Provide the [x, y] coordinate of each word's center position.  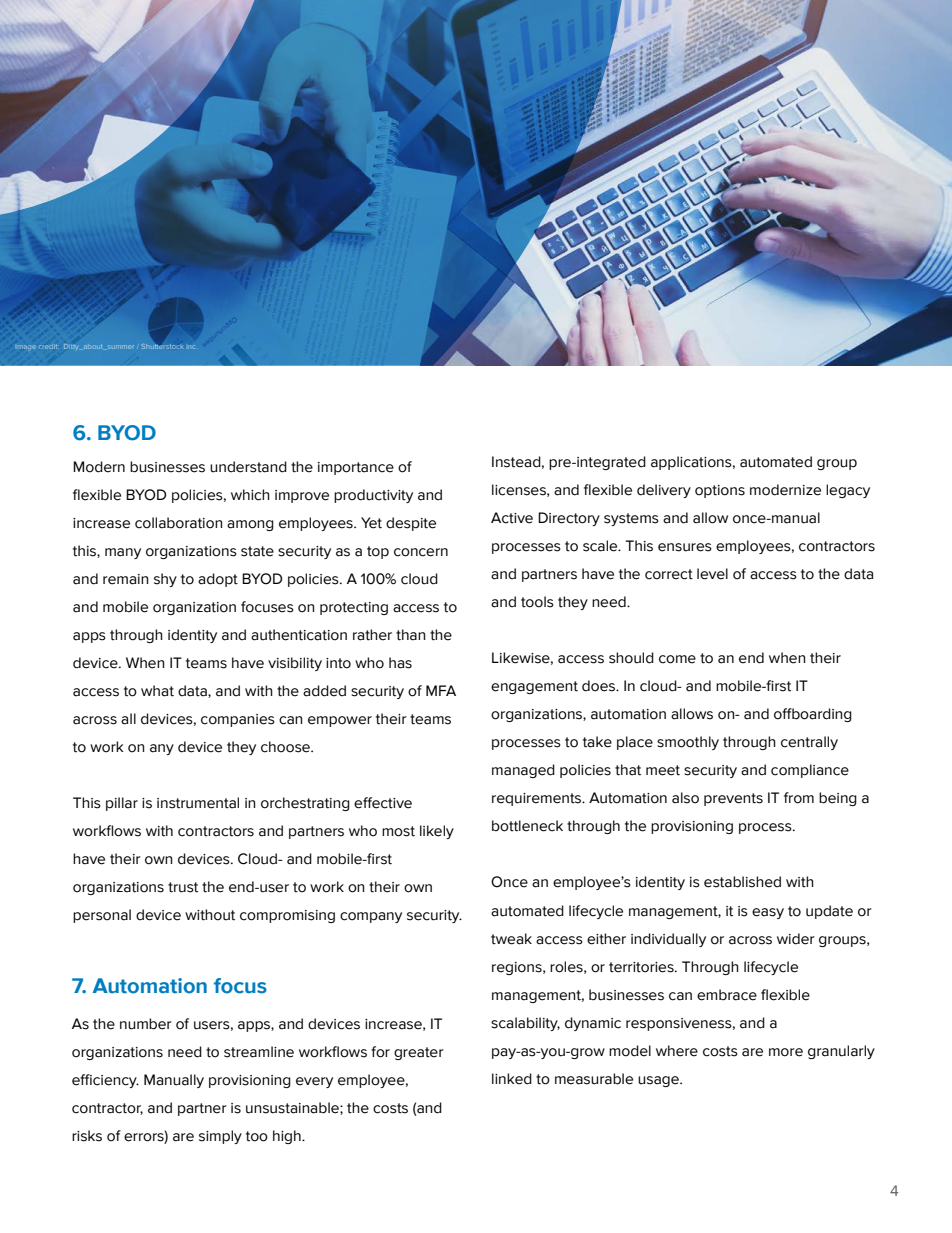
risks [87, 1136]
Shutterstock [162, 345]
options [720, 491]
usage [659, 1081]
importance [356, 468]
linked [512, 1079]
